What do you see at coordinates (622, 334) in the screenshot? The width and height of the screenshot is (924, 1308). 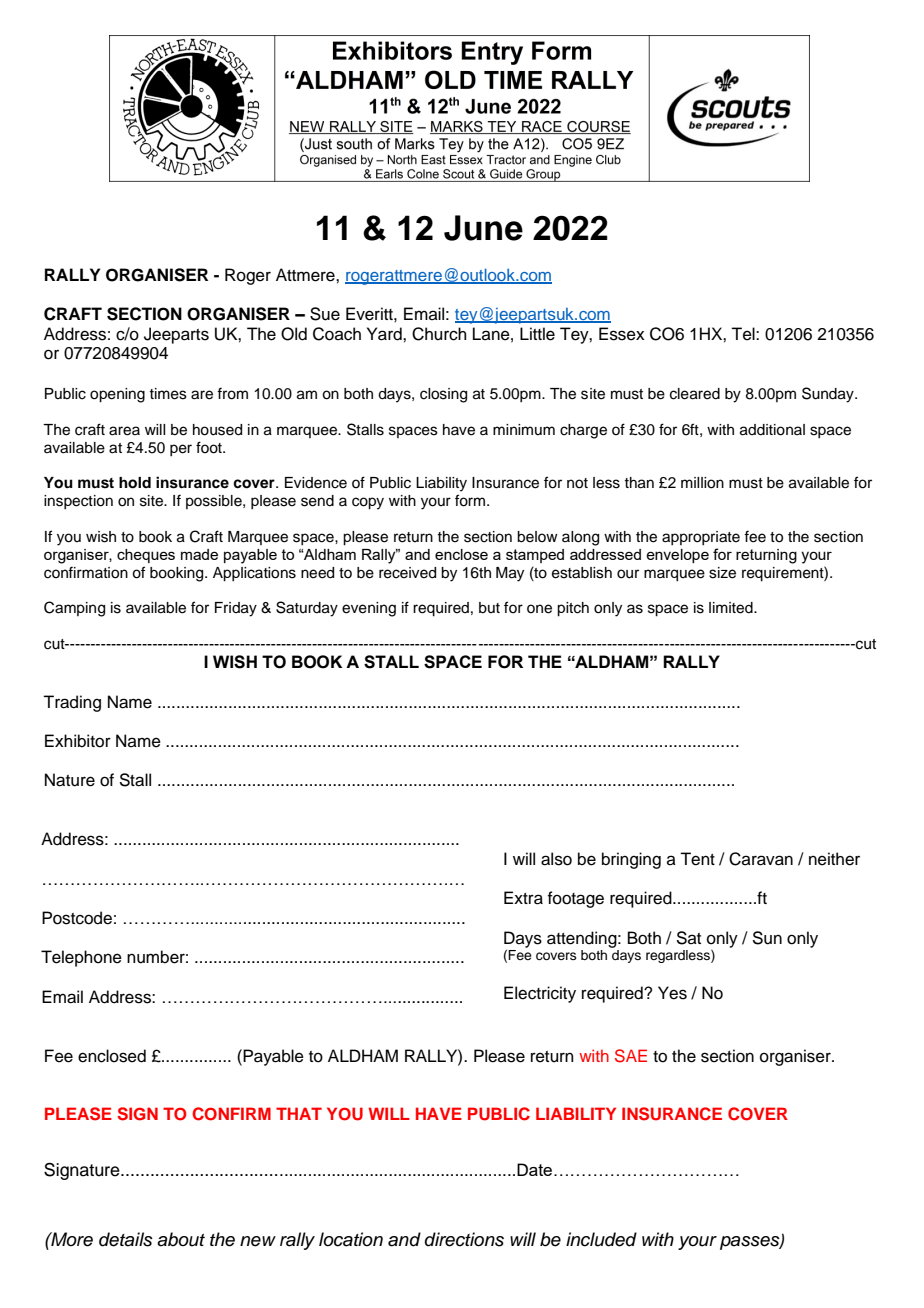 I see `Essex` at bounding box center [622, 334].
